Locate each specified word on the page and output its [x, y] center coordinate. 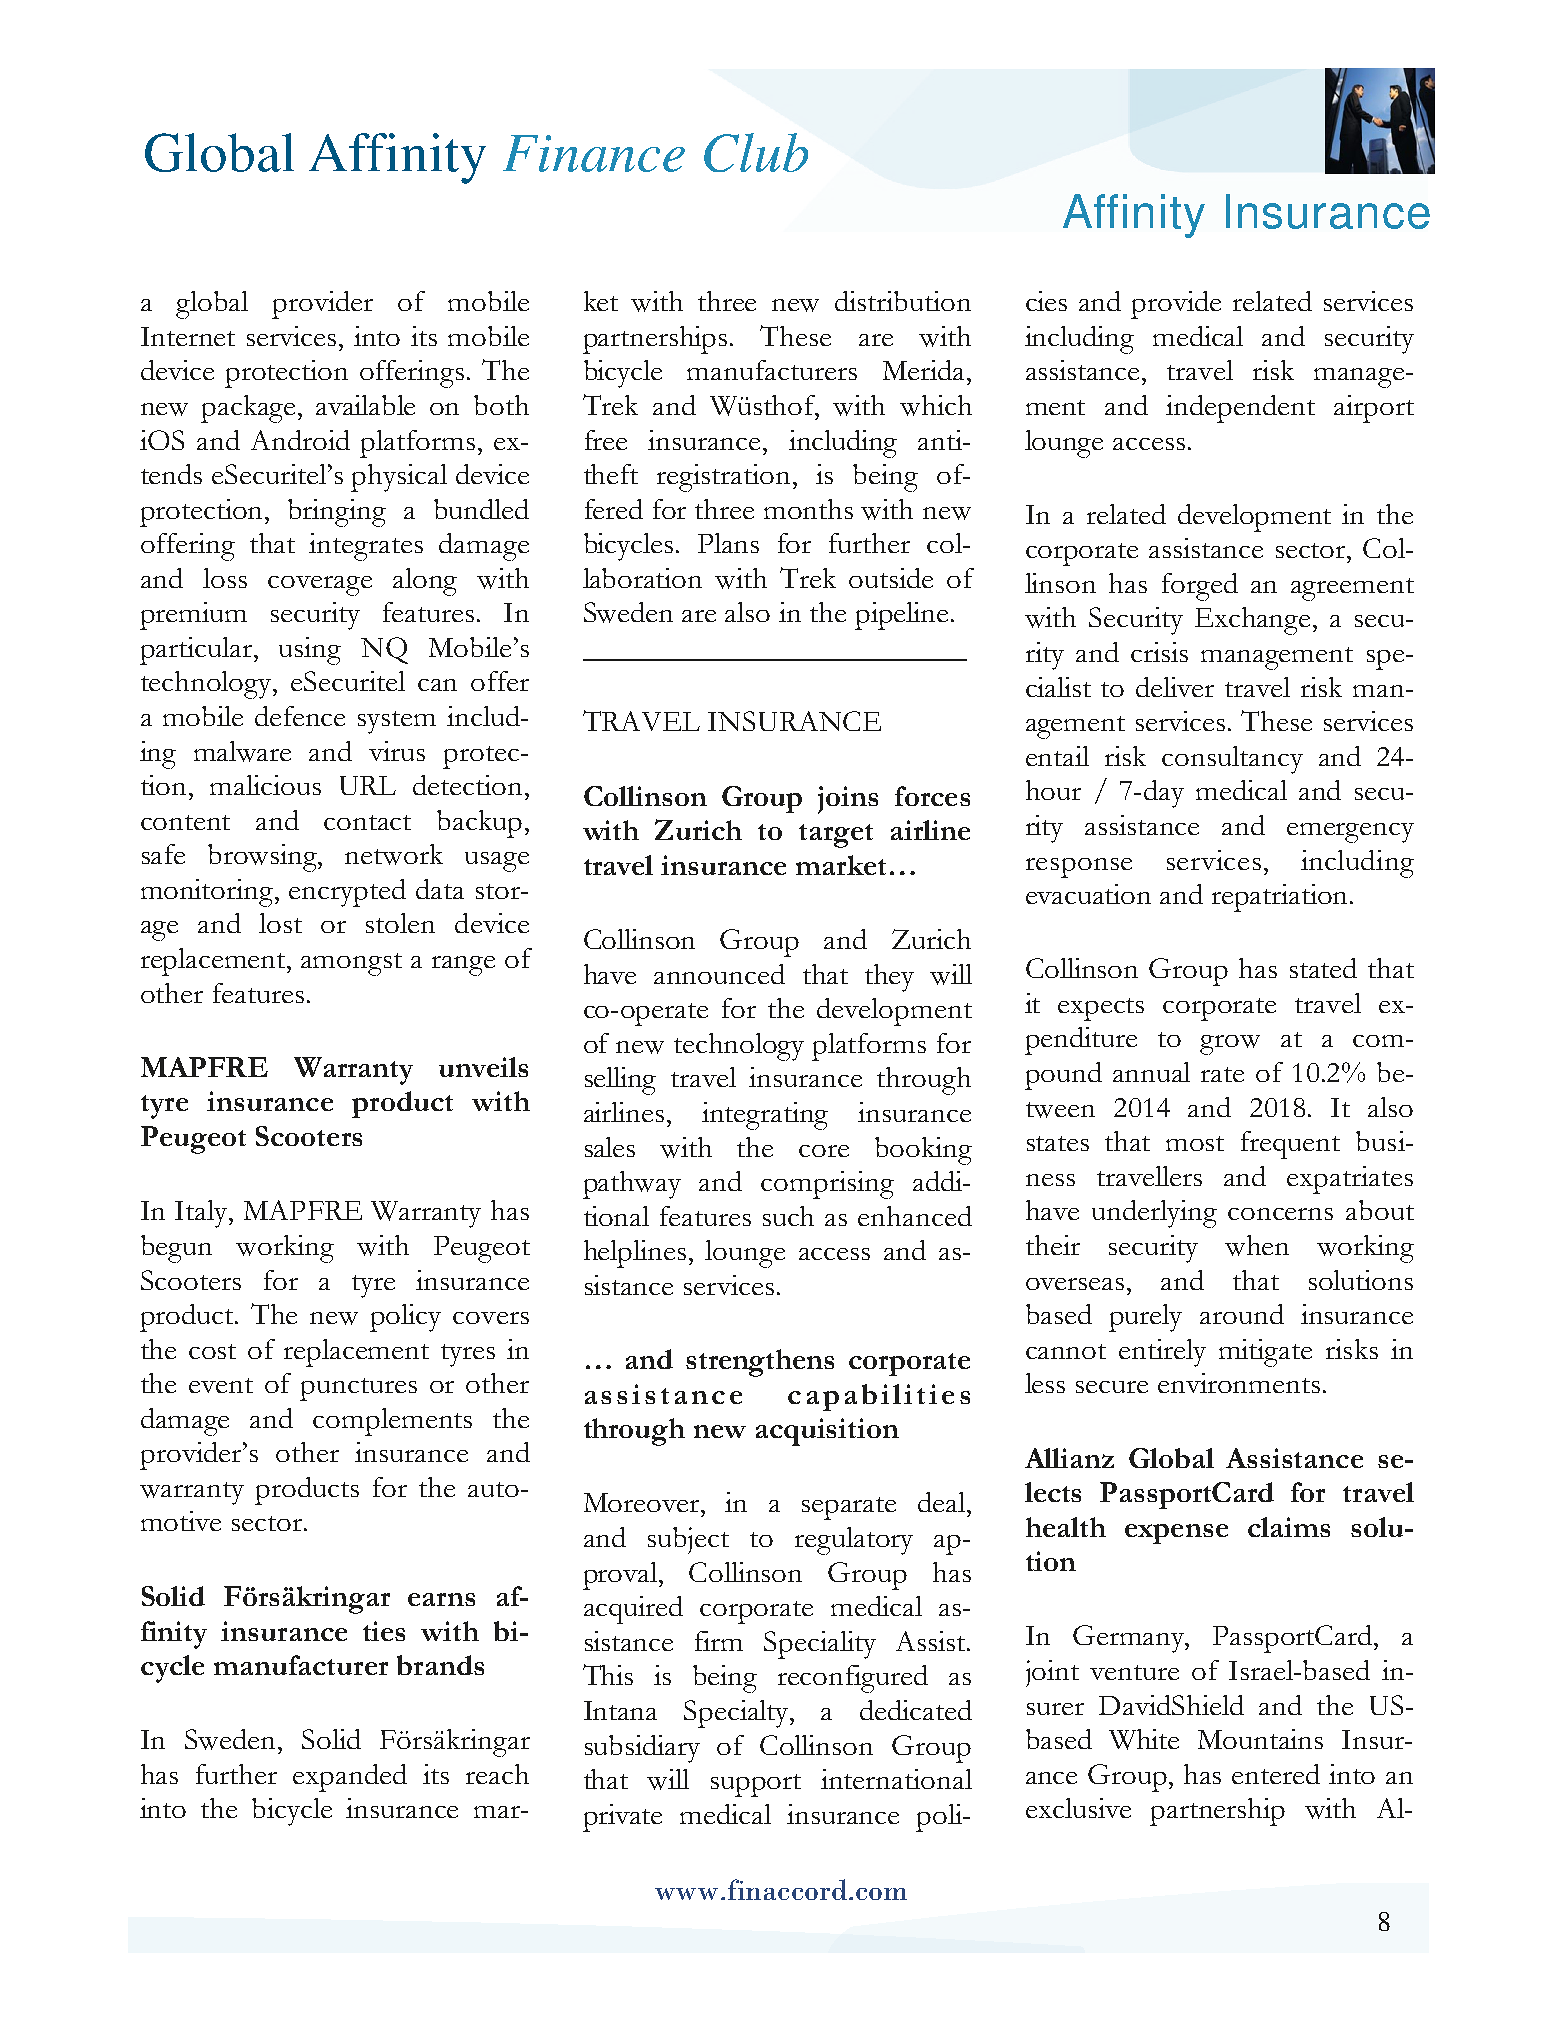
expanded [350, 1778]
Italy [202, 1214]
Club [756, 152]
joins [848, 800]
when [1257, 1245]
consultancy [1232, 760]
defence [300, 716]
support [756, 1785]
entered [1276, 1774]
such [788, 1216]
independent [1240, 409]
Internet [188, 336]
